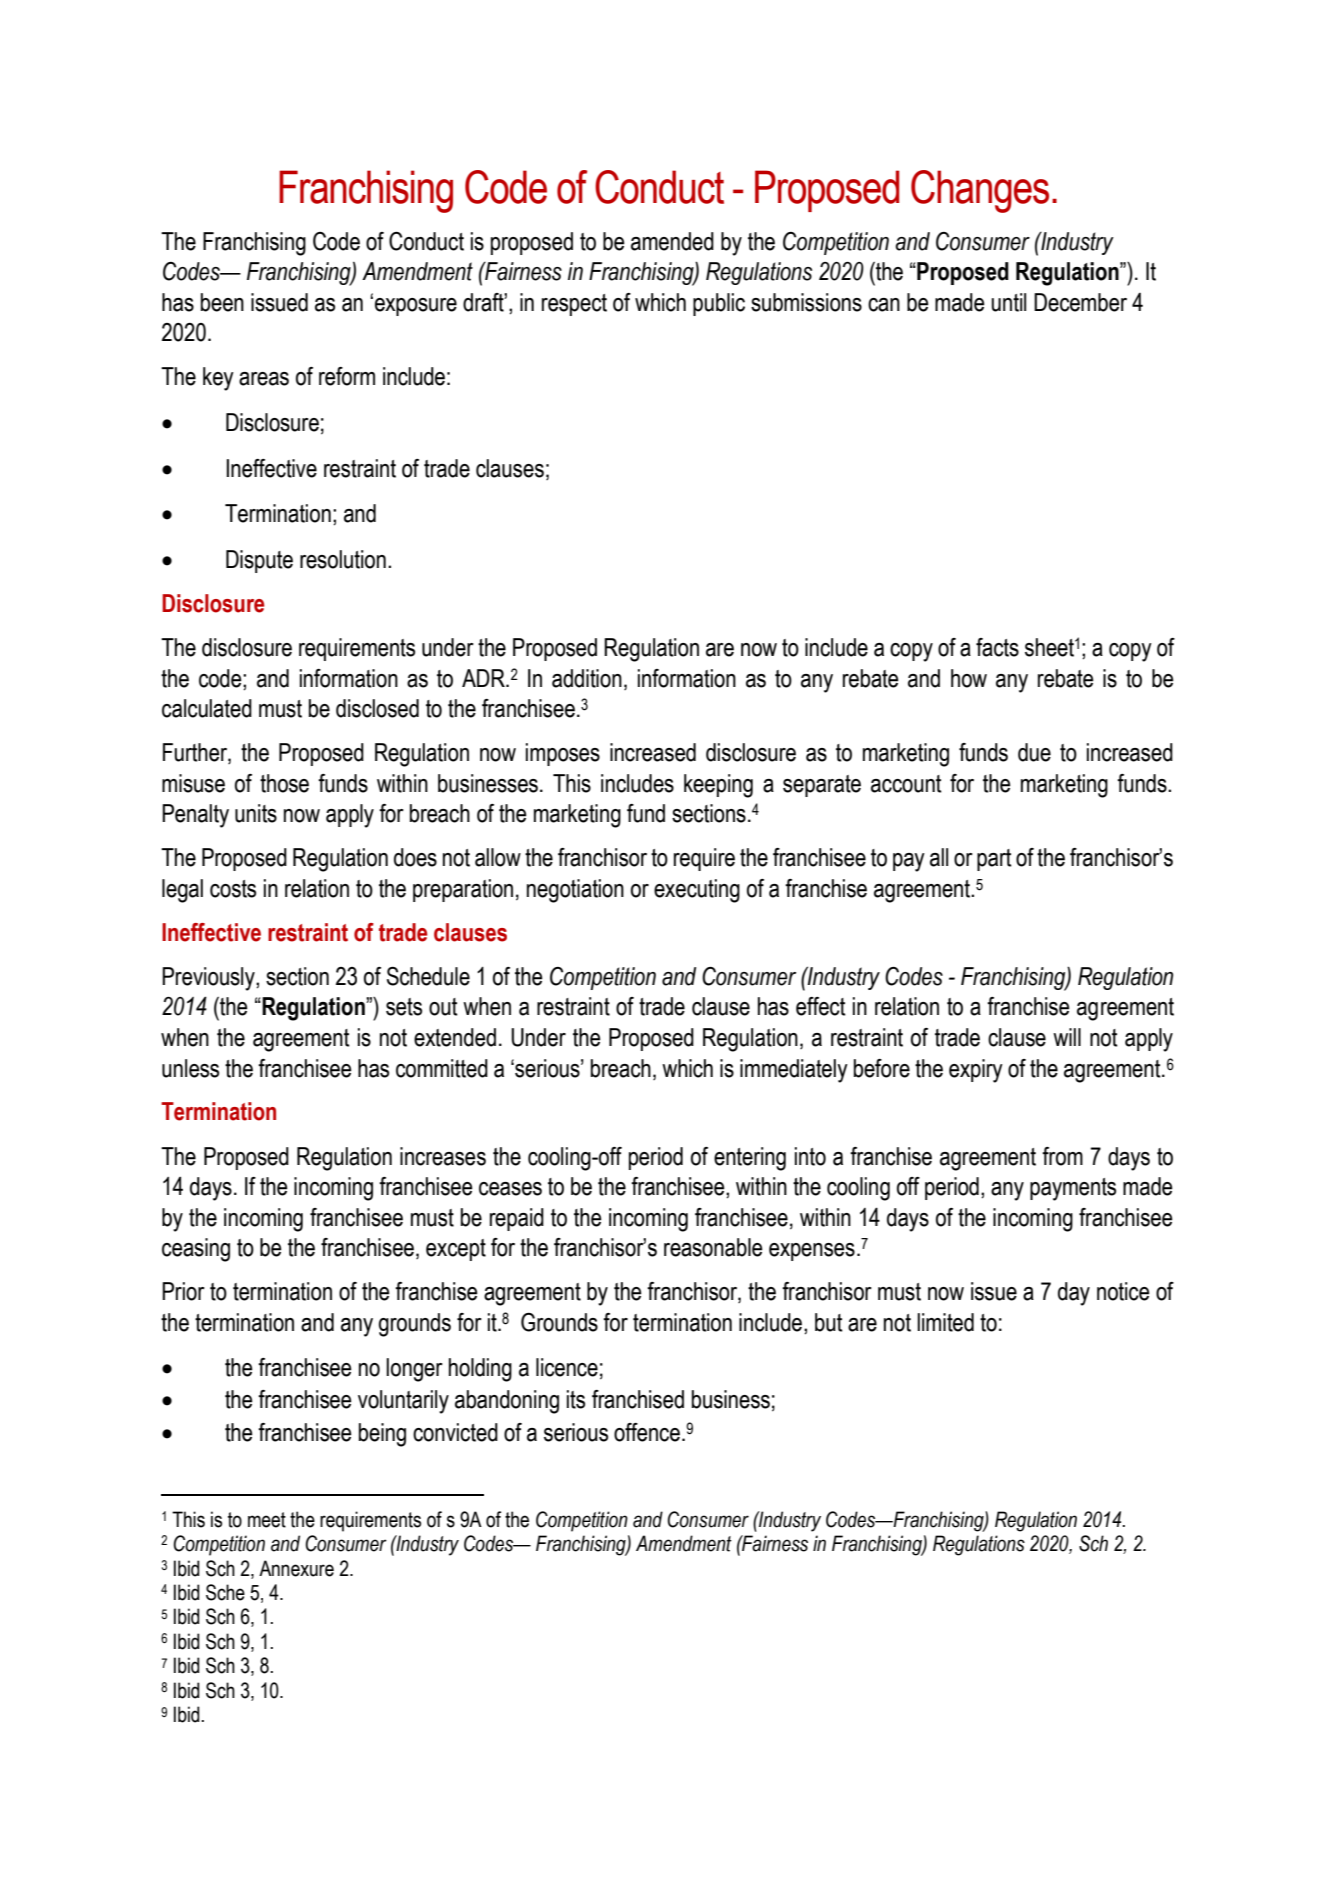 The height and width of the image is (1888, 1335). What do you see at coordinates (672, 241) in the image?
I see `amended` at bounding box center [672, 241].
